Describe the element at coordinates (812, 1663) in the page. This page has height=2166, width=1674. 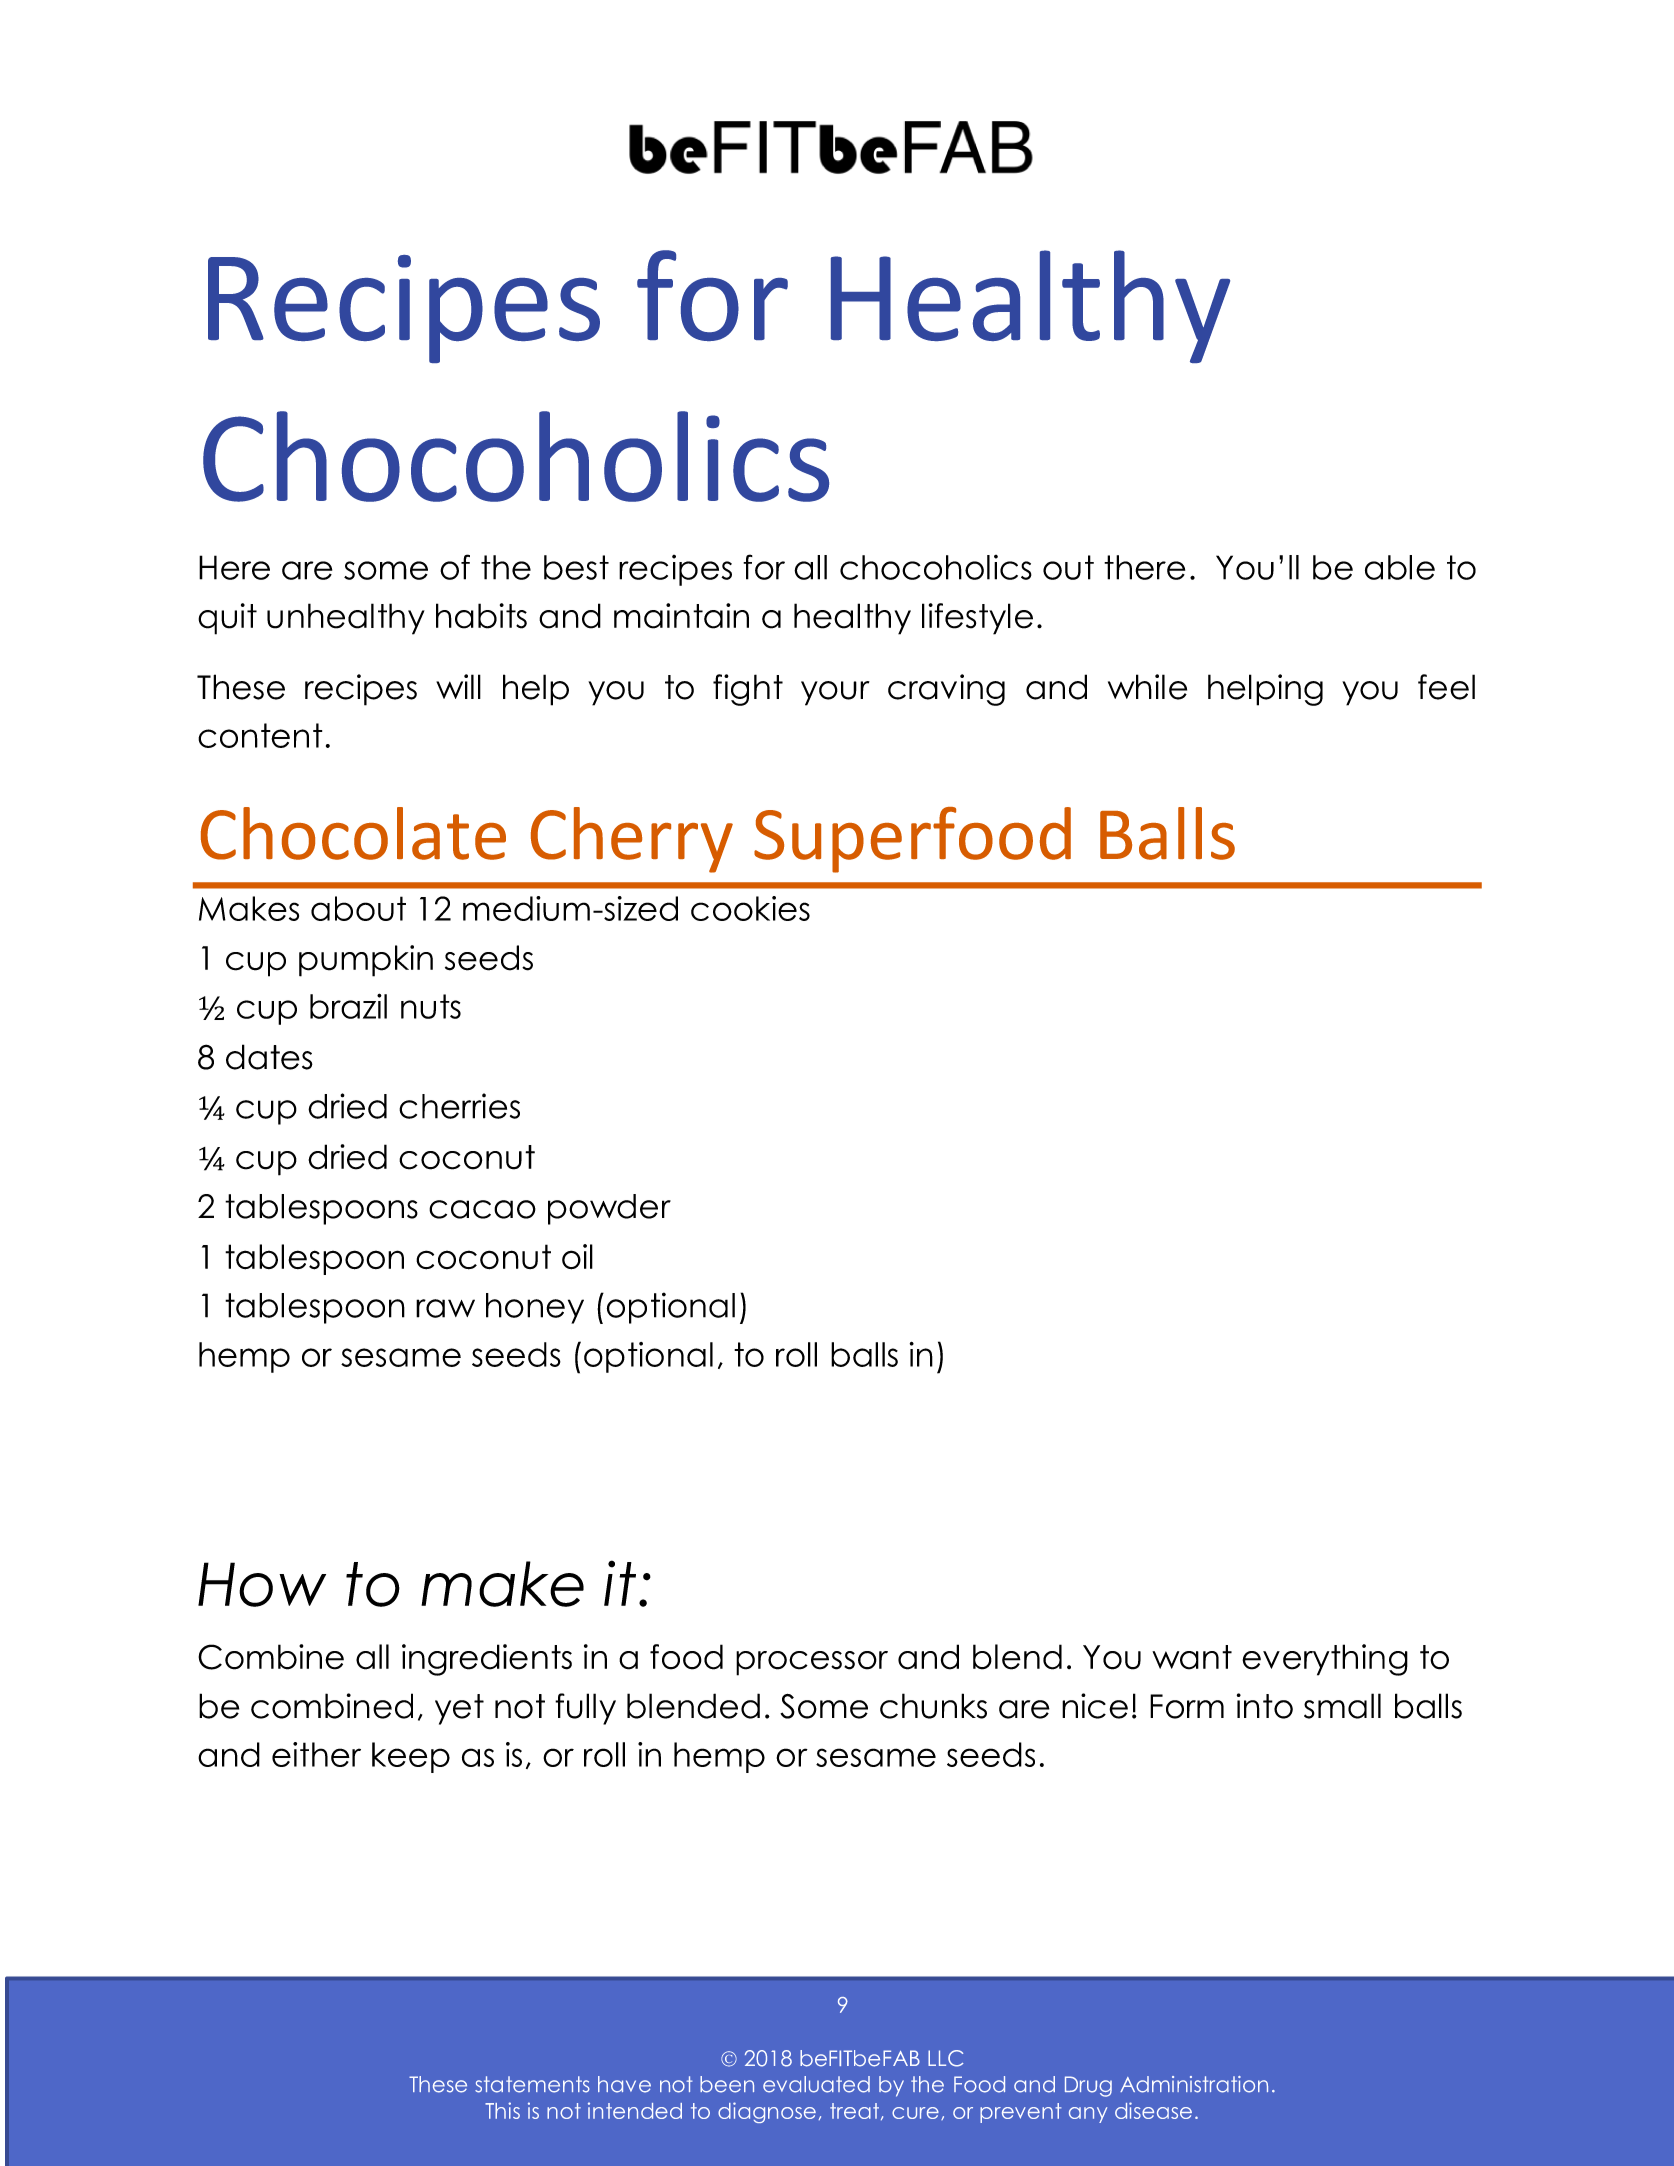
I see `processor` at that location.
